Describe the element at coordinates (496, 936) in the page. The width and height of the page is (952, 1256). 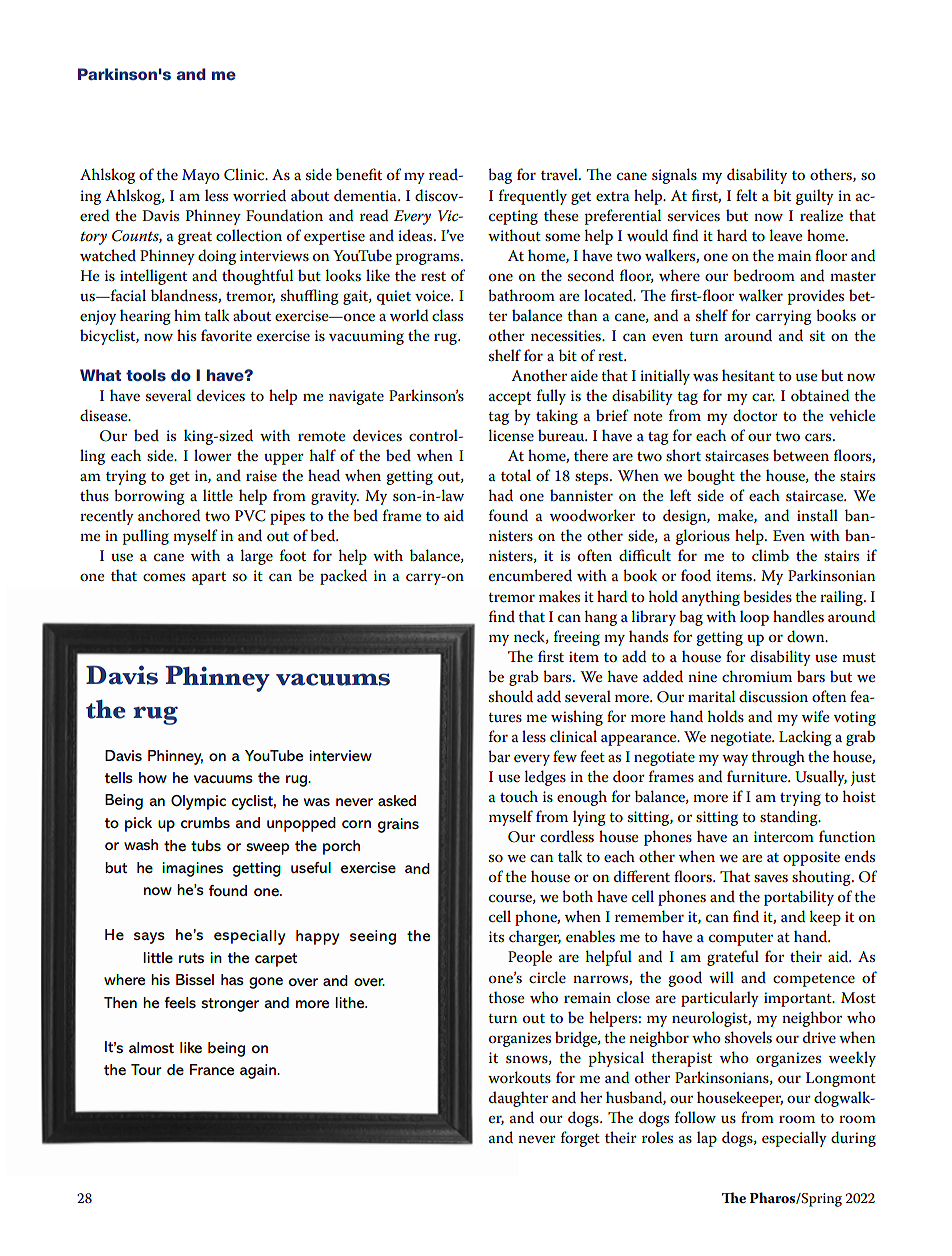
I see `its` at that location.
